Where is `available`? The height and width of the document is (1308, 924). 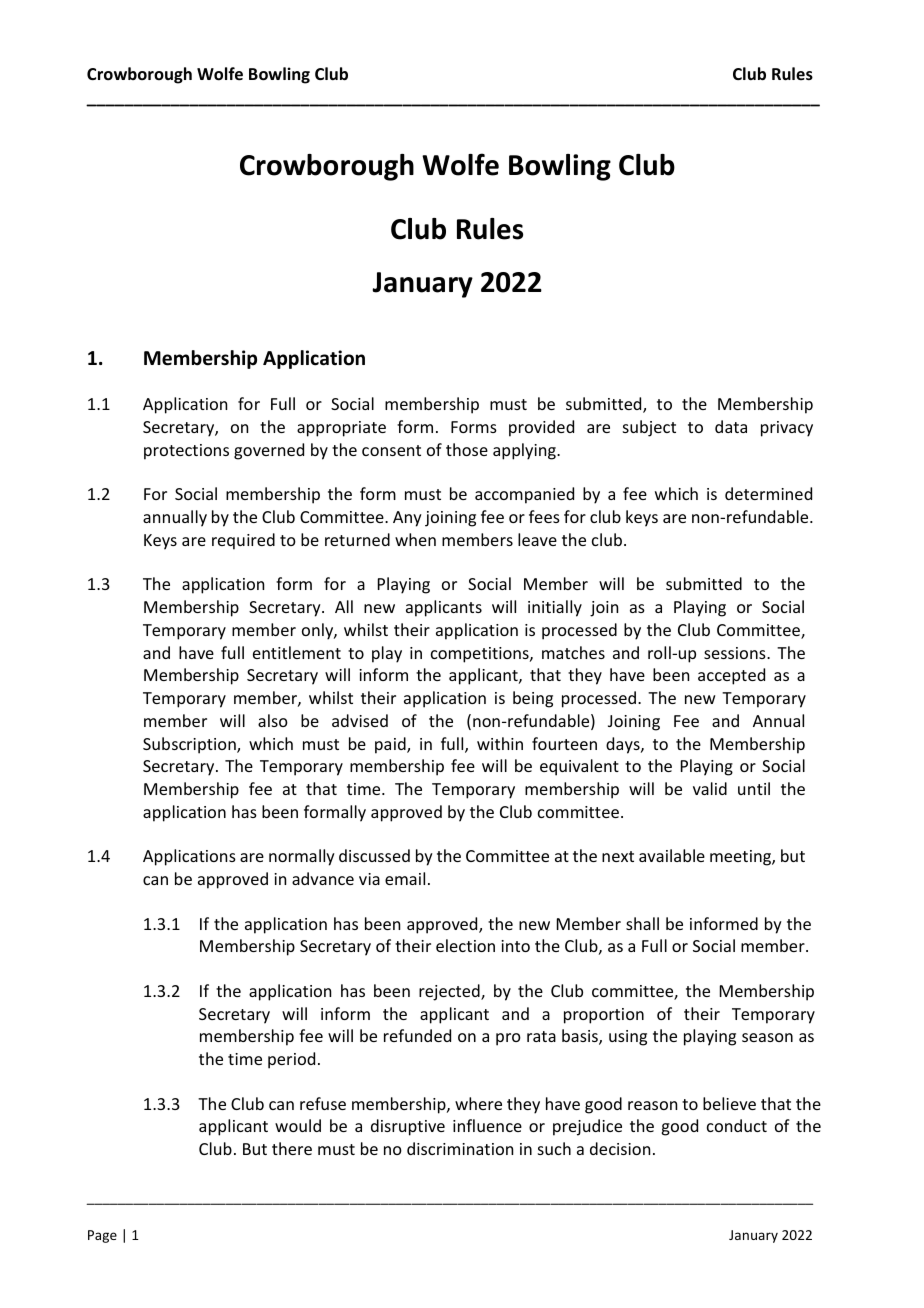 available is located at coordinates (672, 855).
